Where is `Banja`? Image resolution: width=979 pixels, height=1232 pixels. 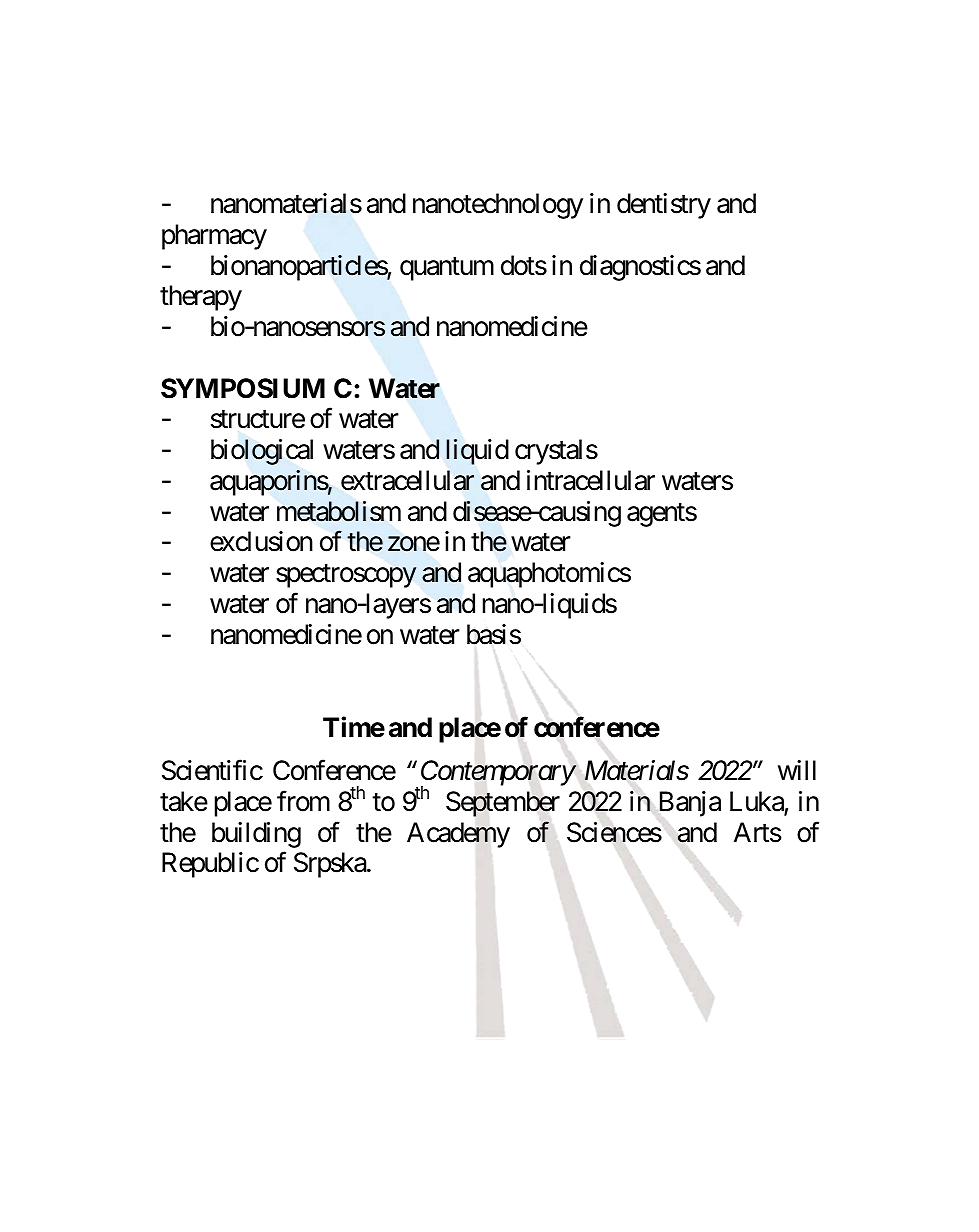 Banja is located at coordinates (690, 804).
